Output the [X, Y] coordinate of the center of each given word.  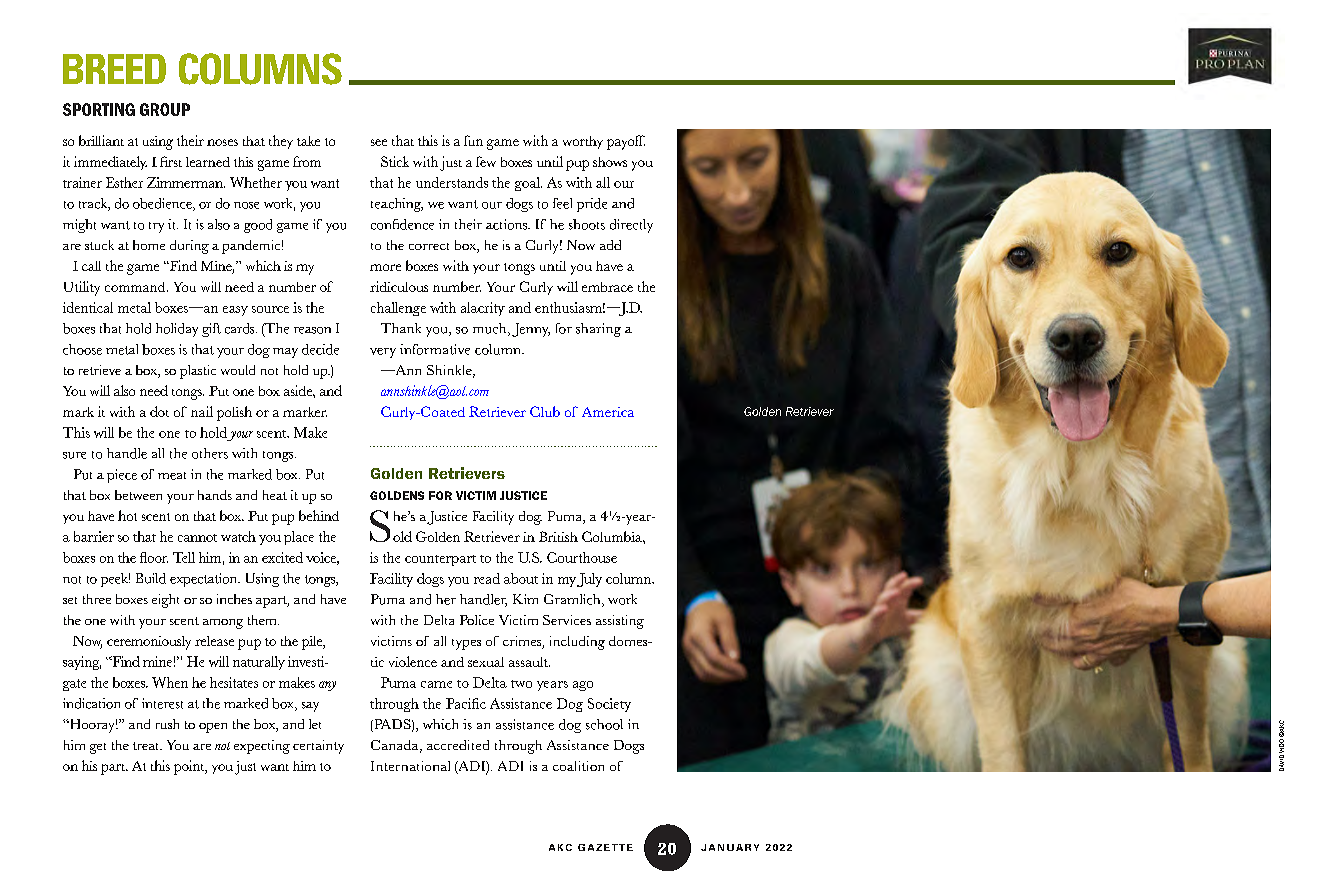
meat [172, 476]
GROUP [165, 109]
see [379, 142]
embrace [607, 287]
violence [413, 661]
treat [147, 746]
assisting [620, 622]
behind [319, 515]
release [214, 641]
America [608, 412]
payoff [626, 142]
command [136, 287]
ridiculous [399, 286]
